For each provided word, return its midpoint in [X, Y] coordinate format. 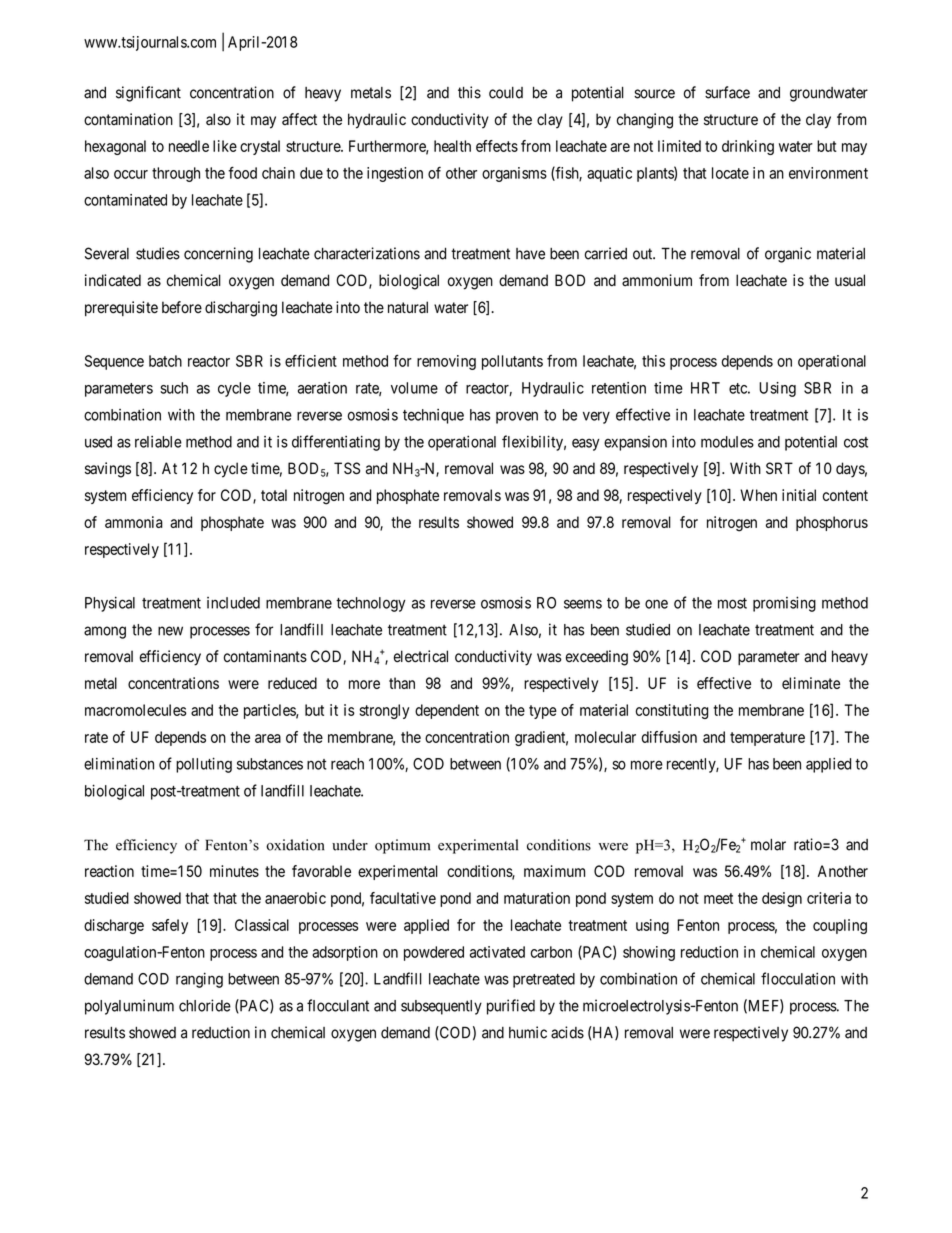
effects [497, 146]
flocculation [798, 978]
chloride [205, 1005]
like [225, 146]
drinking [748, 147]
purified [511, 1007]
